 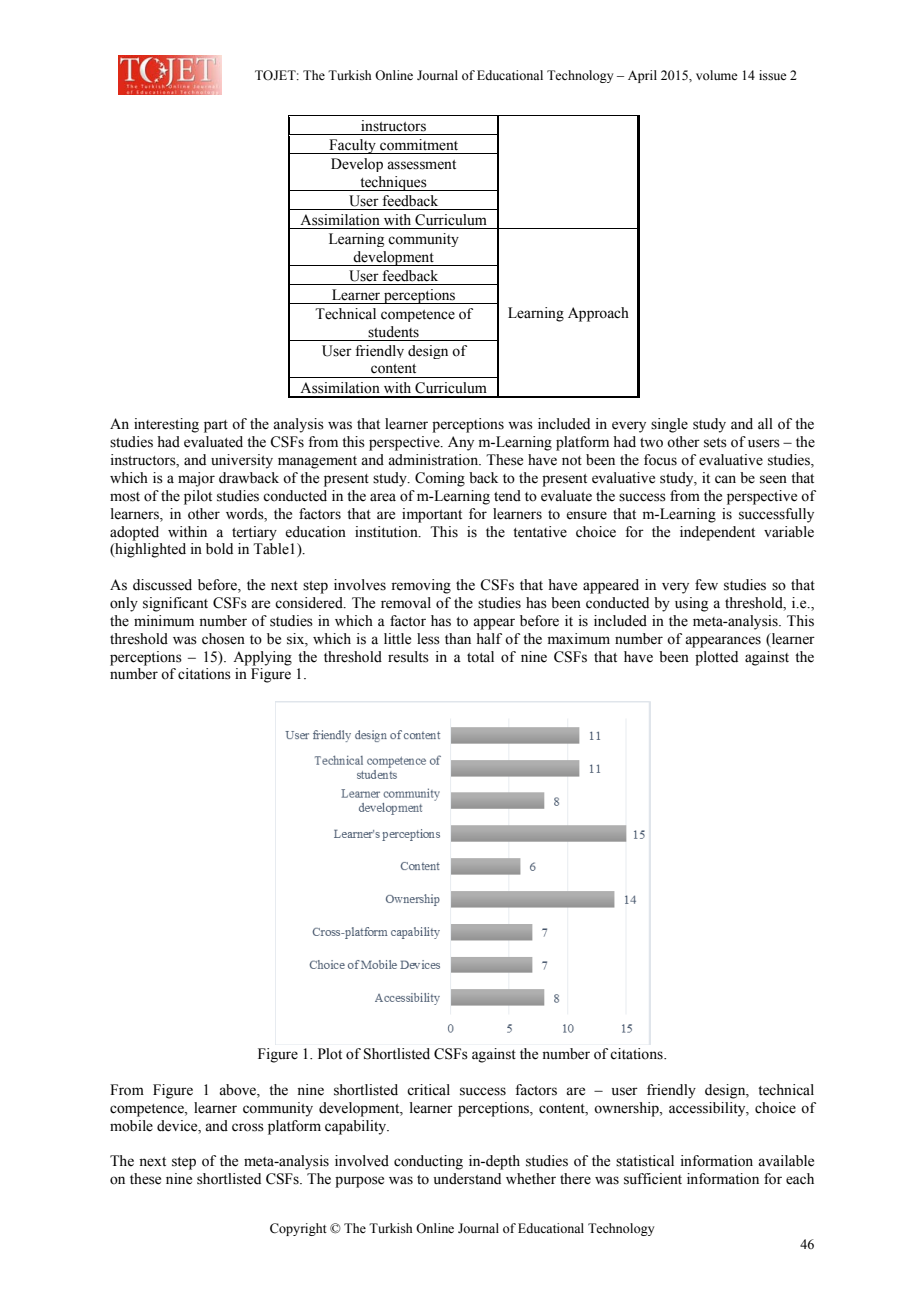 I want to click on cross, so click(x=248, y=1127).
